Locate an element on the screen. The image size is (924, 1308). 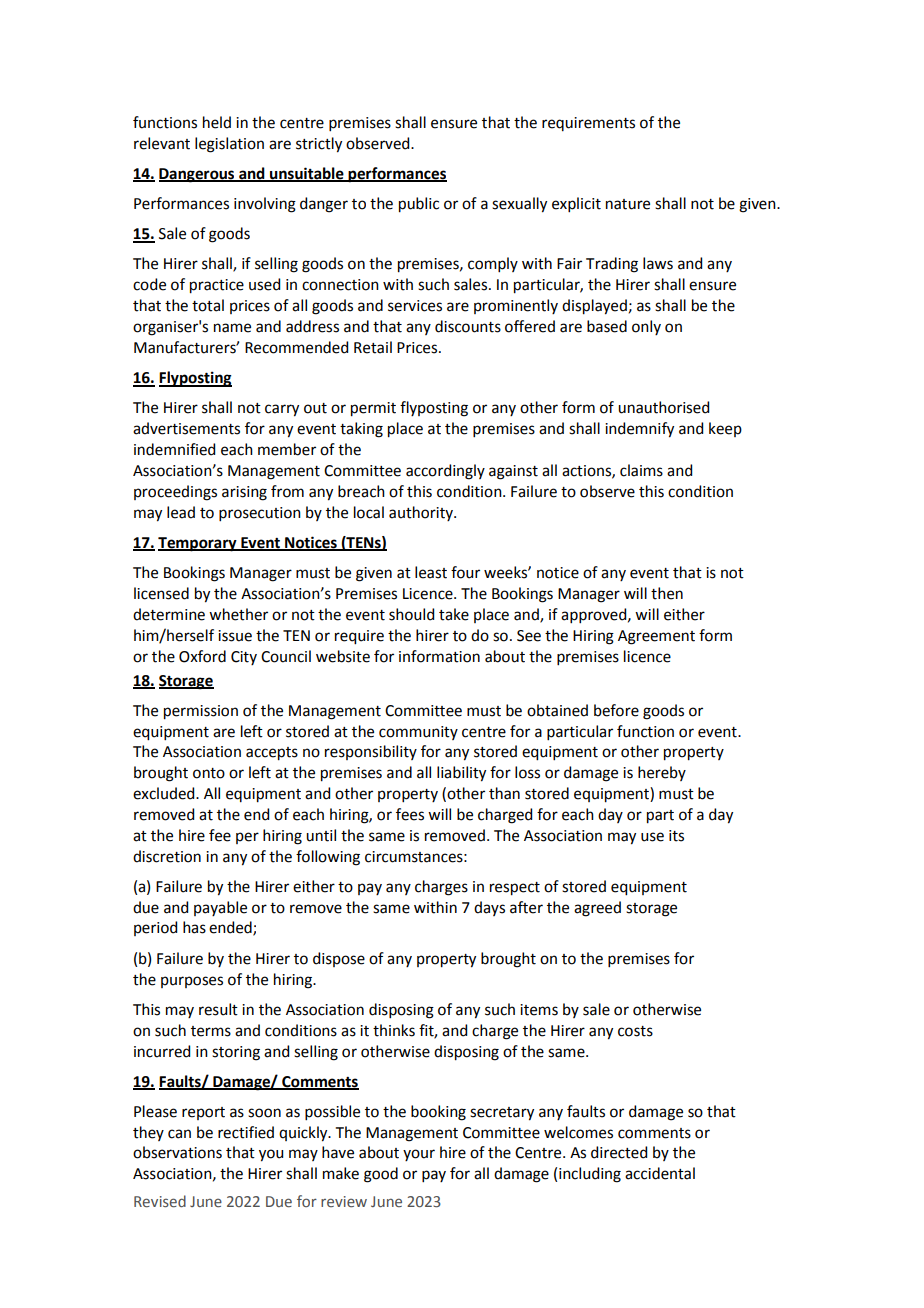
public is located at coordinates (419, 205).
